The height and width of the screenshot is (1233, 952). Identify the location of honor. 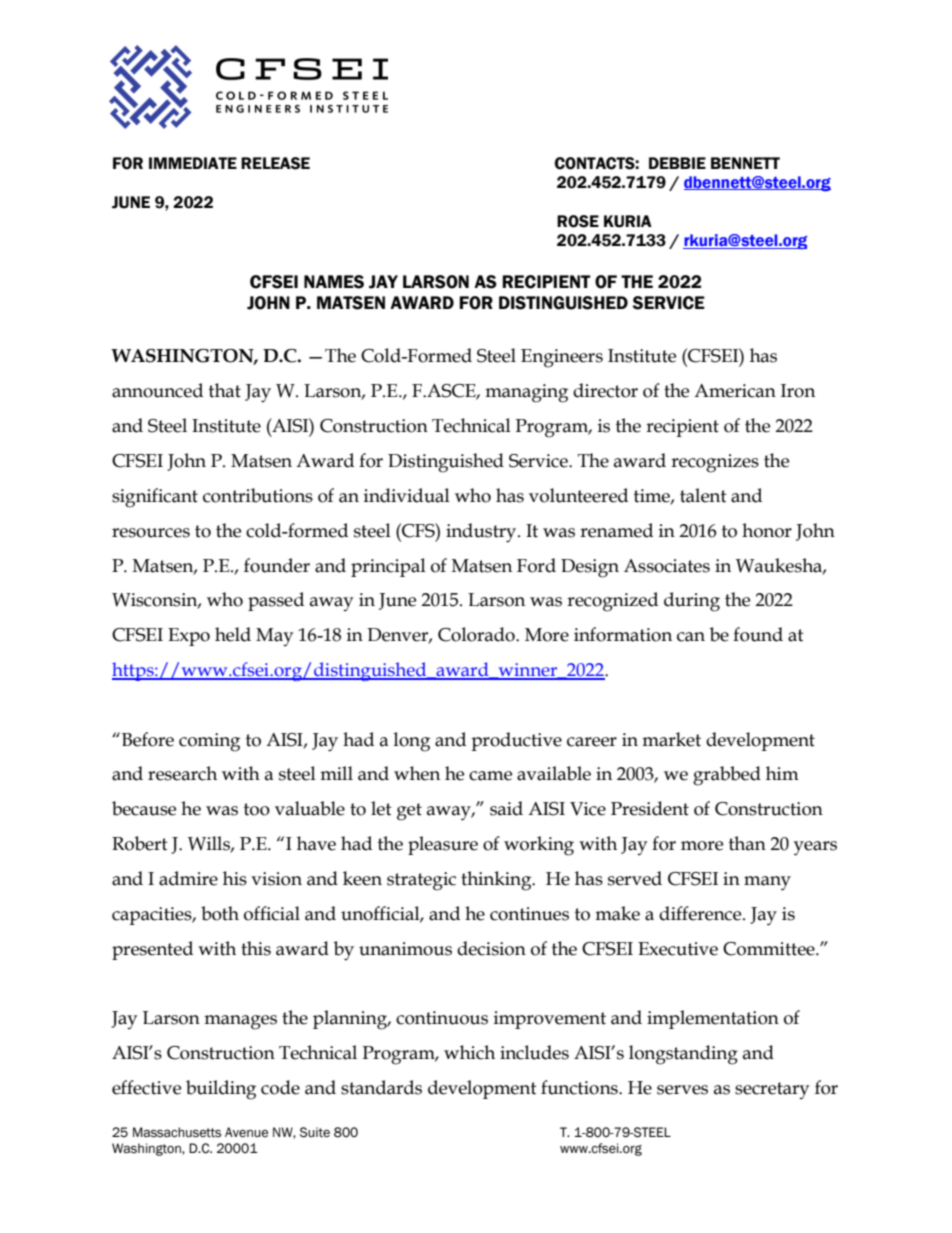
(767, 530).
